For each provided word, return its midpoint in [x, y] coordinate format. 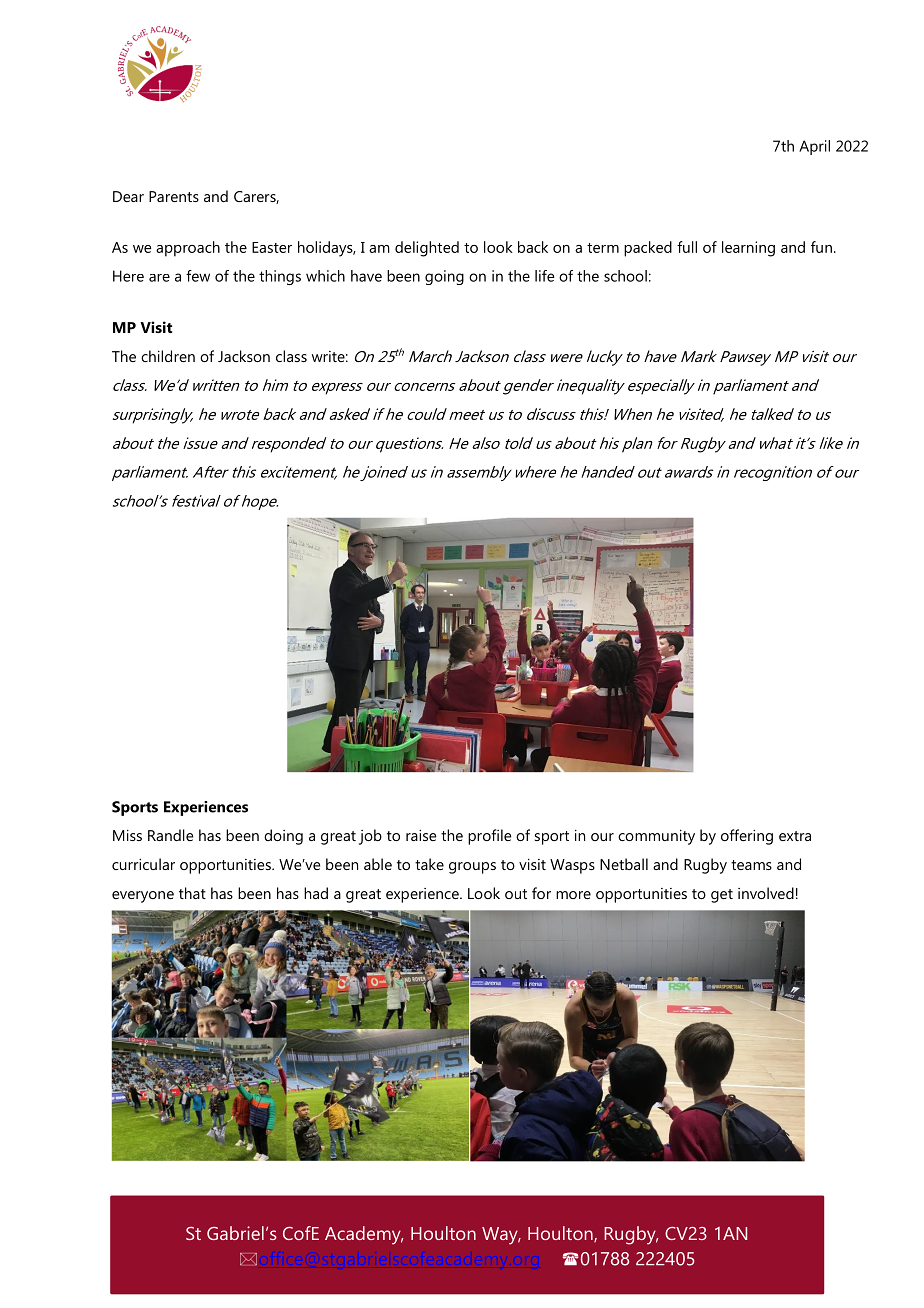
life [545, 276]
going [444, 277]
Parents [174, 196]
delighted [427, 249]
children [168, 356]
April [814, 147]
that [192, 893]
